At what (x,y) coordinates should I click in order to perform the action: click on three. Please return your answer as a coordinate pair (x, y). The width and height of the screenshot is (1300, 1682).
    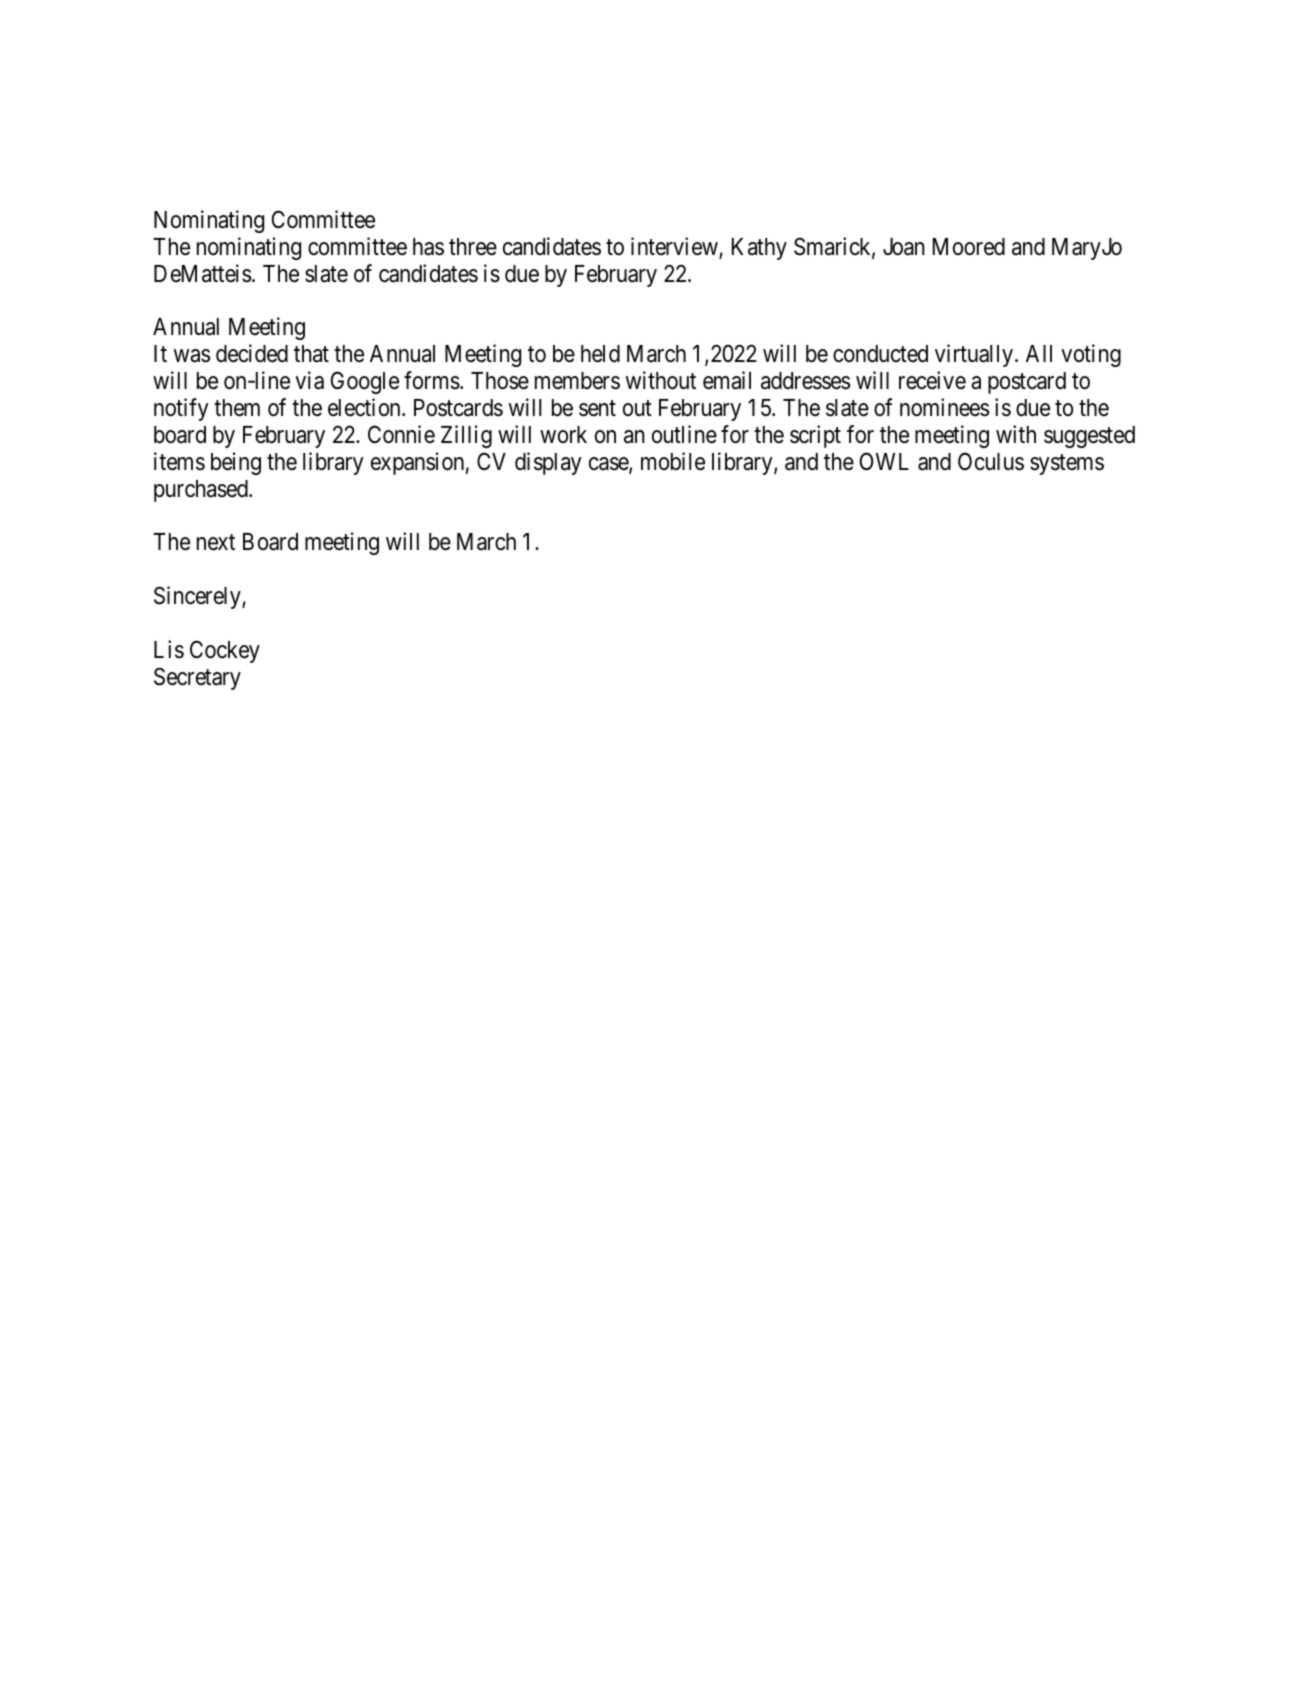
    Looking at the image, I should click on (473, 247).
